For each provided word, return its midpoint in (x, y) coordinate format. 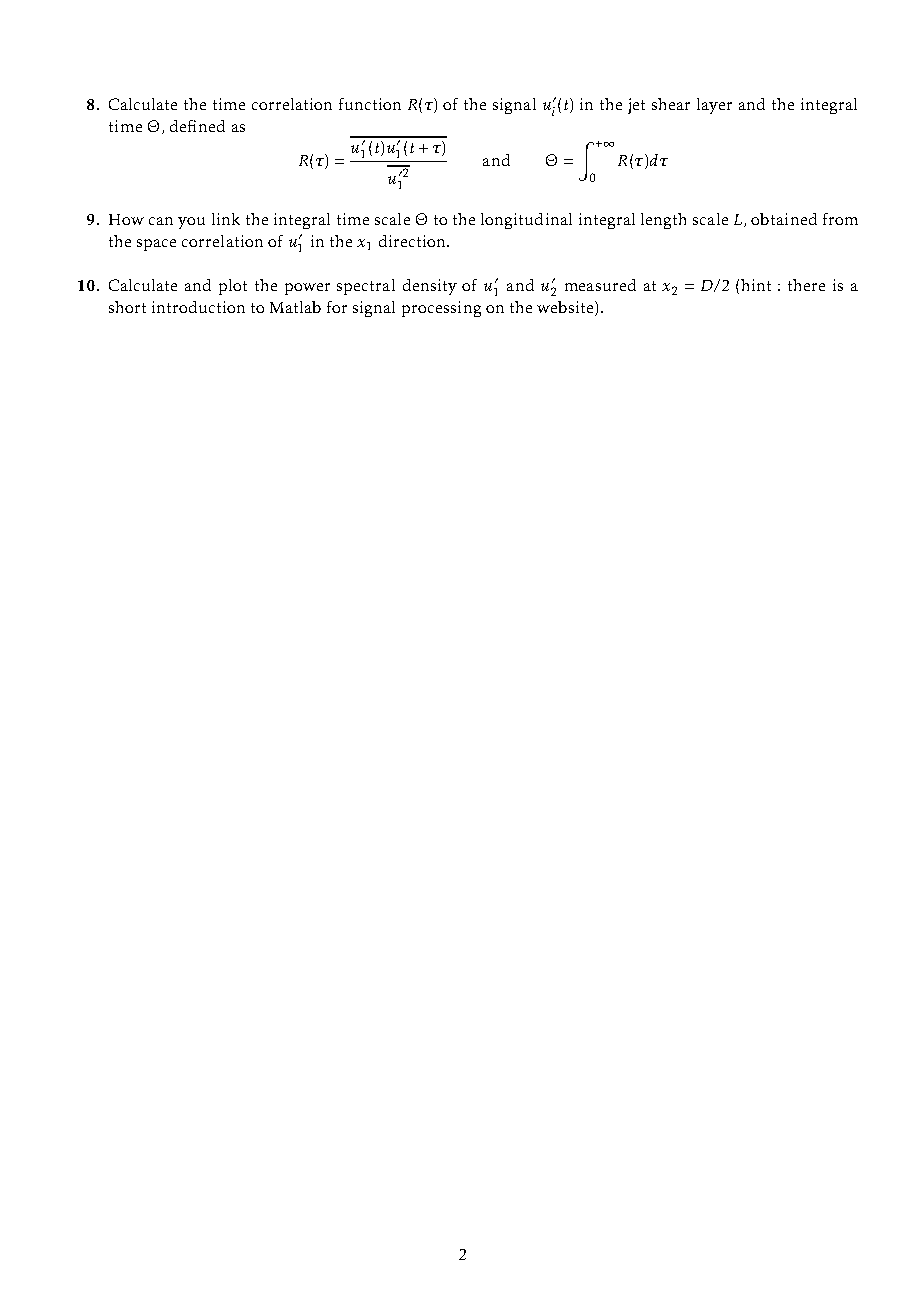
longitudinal (526, 221)
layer (714, 106)
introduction (198, 307)
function (370, 104)
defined (197, 126)
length (663, 221)
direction (413, 241)
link (226, 219)
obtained (784, 219)
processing (441, 309)
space (156, 245)
